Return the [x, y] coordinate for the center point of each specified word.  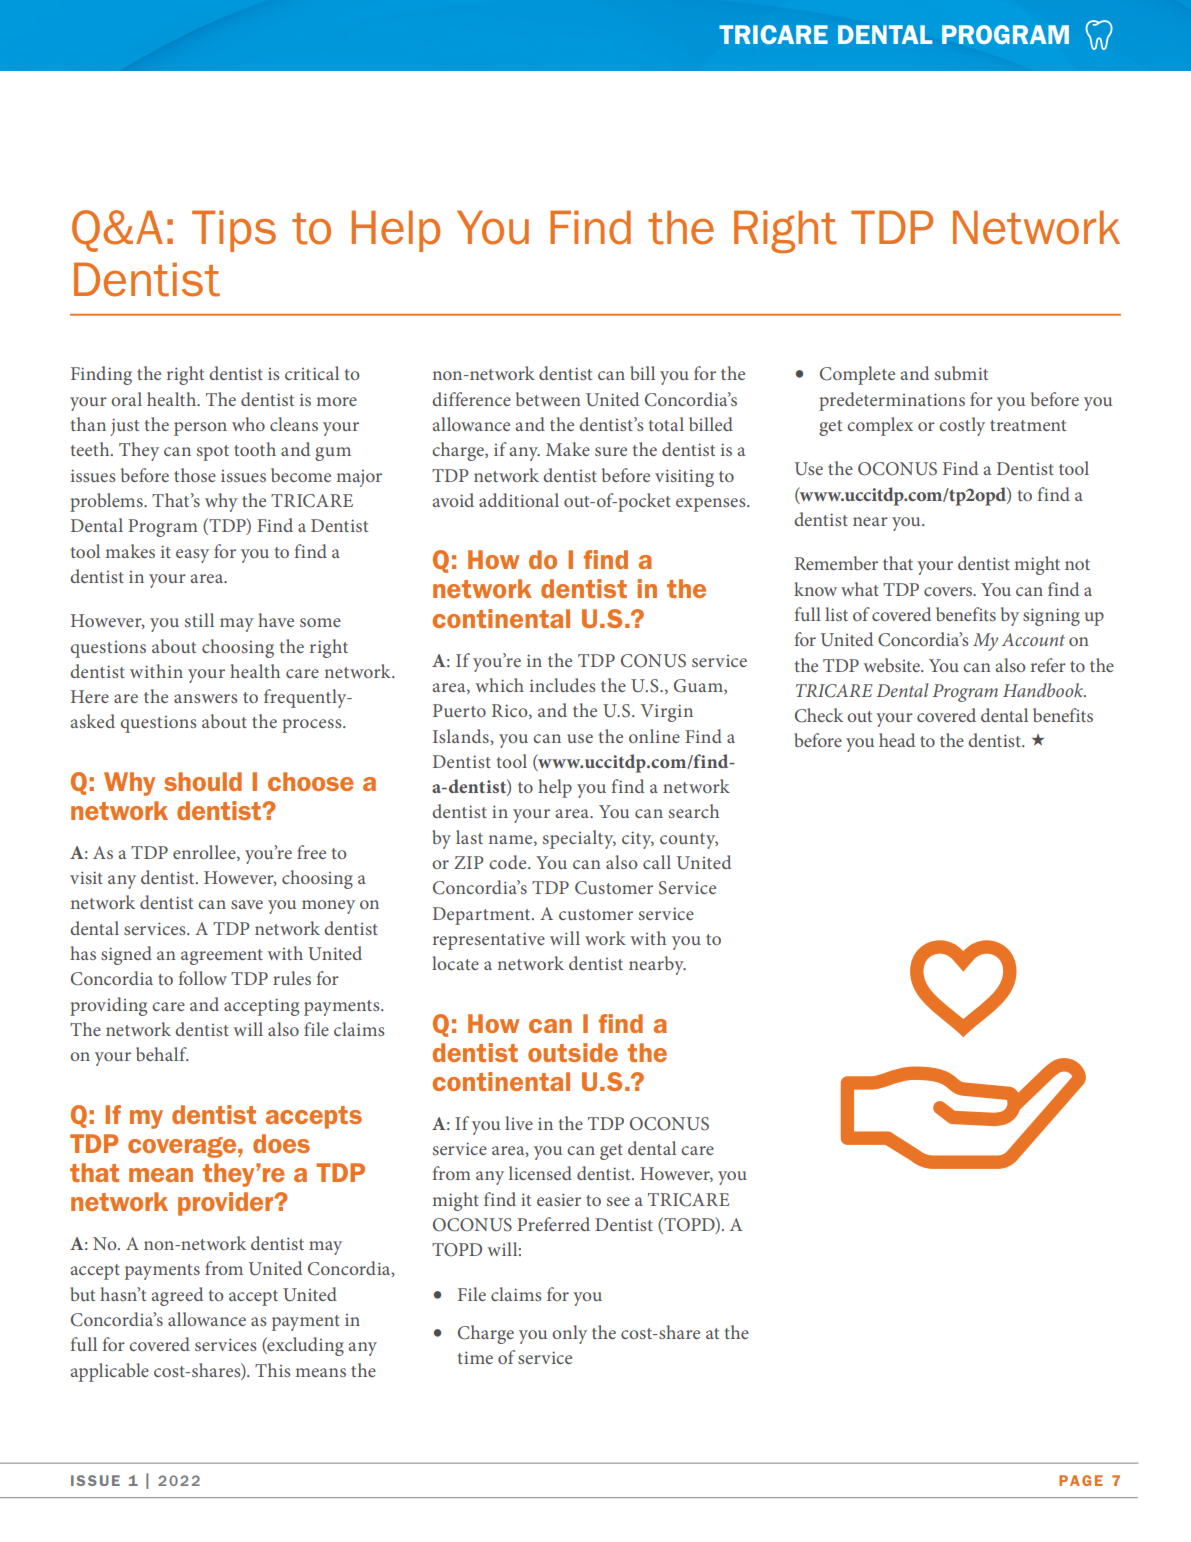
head [897, 740]
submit [961, 373]
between [548, 399]
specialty [579, 839]
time [475, 1357]
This [273, 1370]
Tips [234, 231]
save [247, 904]
